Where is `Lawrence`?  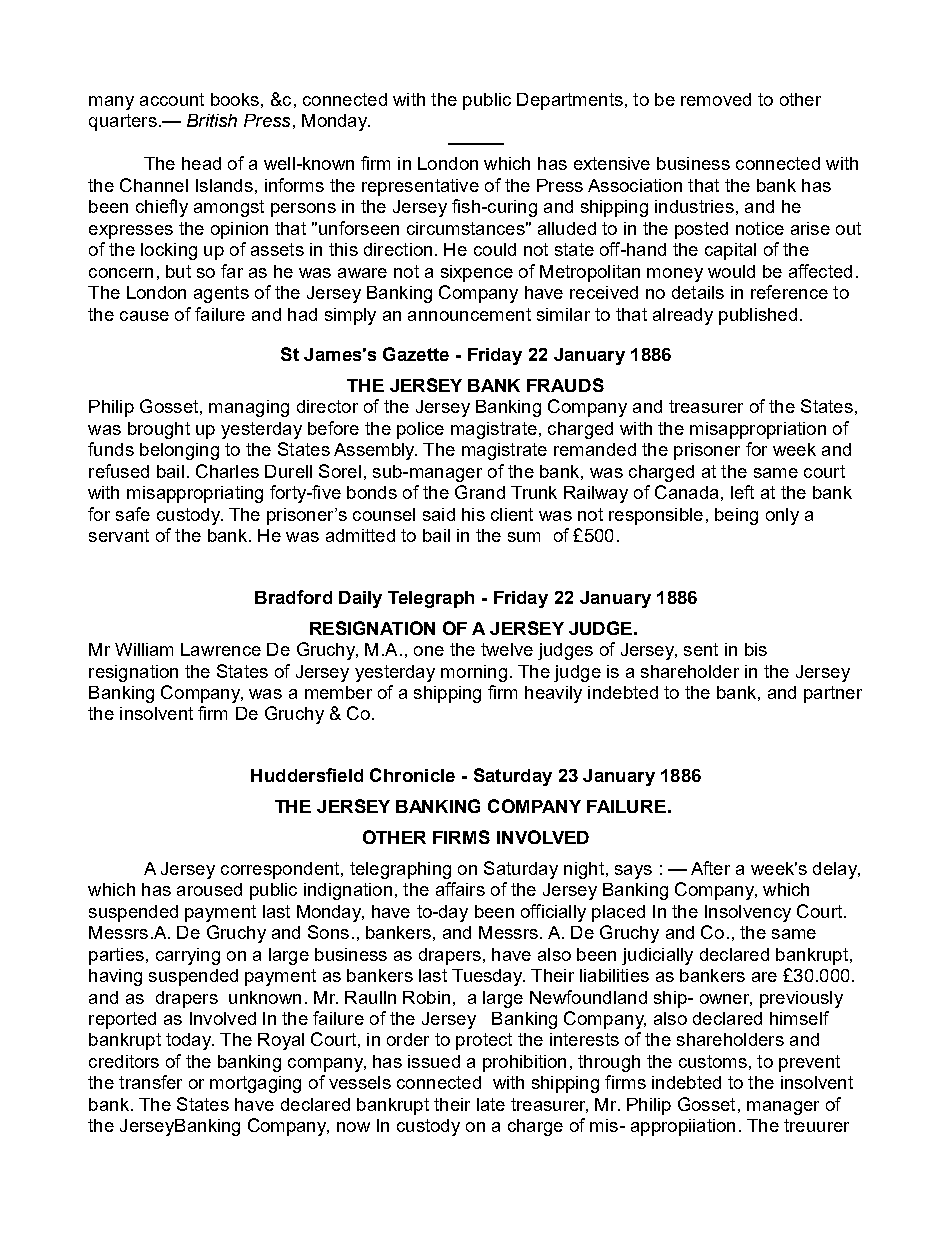
Lawrence is located at coordinates (221, 649).
